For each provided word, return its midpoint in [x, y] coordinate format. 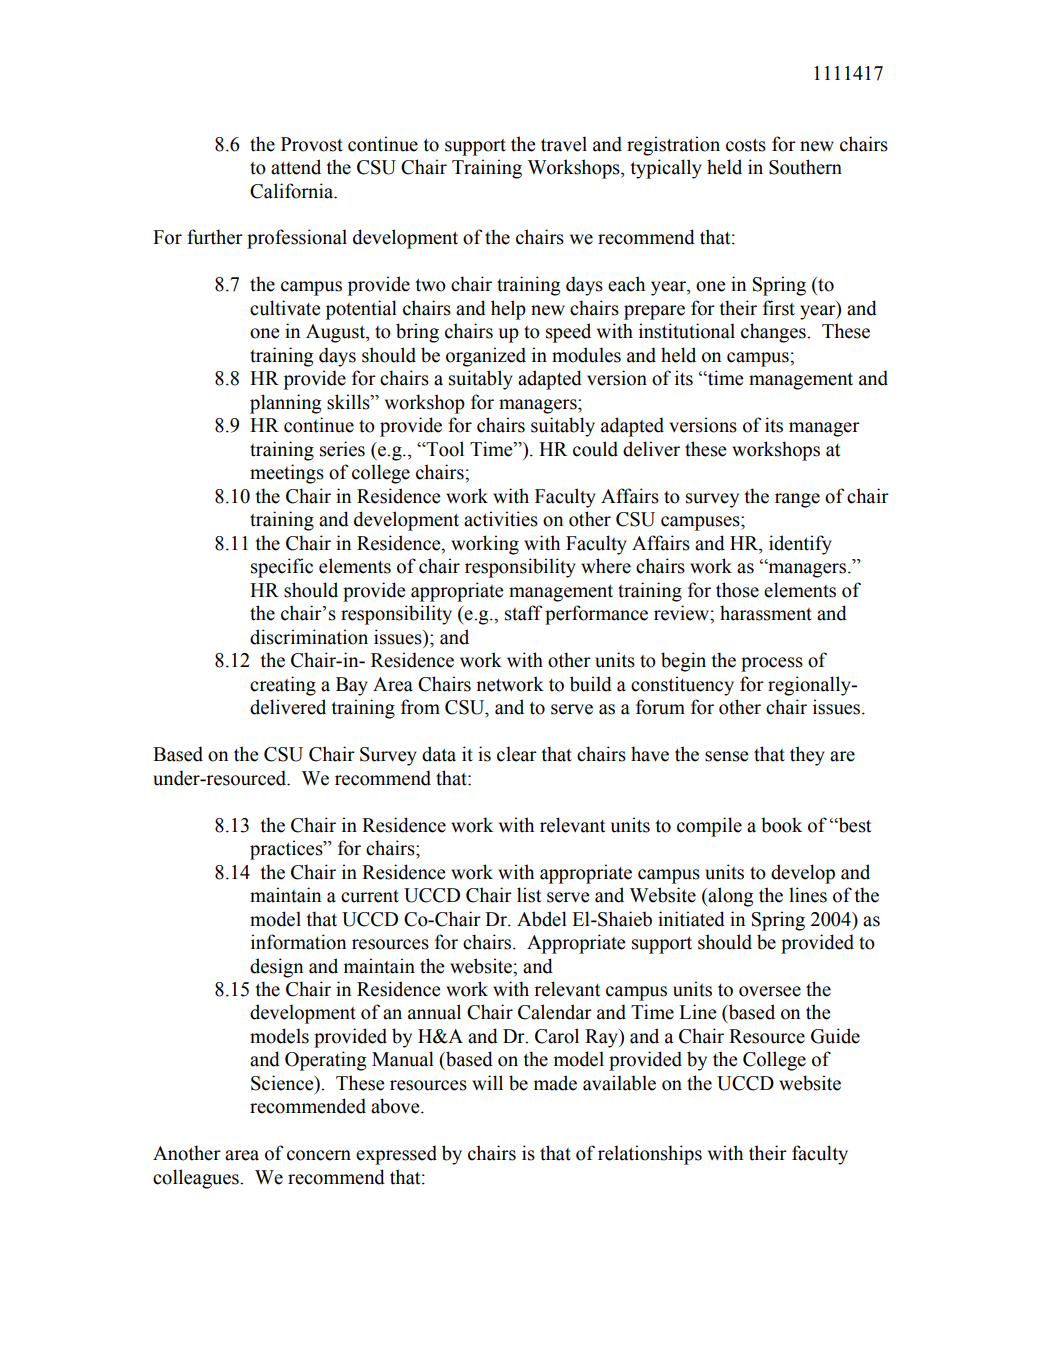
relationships [650, 1155]
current [370, 896]
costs [746, 145]
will [487, 1082]
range [797, 500]
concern [319, 1155]
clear [517, 754]
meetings [287, 474]
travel [564, 144]
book [781, 825]
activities [501, 519]
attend [296, 167]
